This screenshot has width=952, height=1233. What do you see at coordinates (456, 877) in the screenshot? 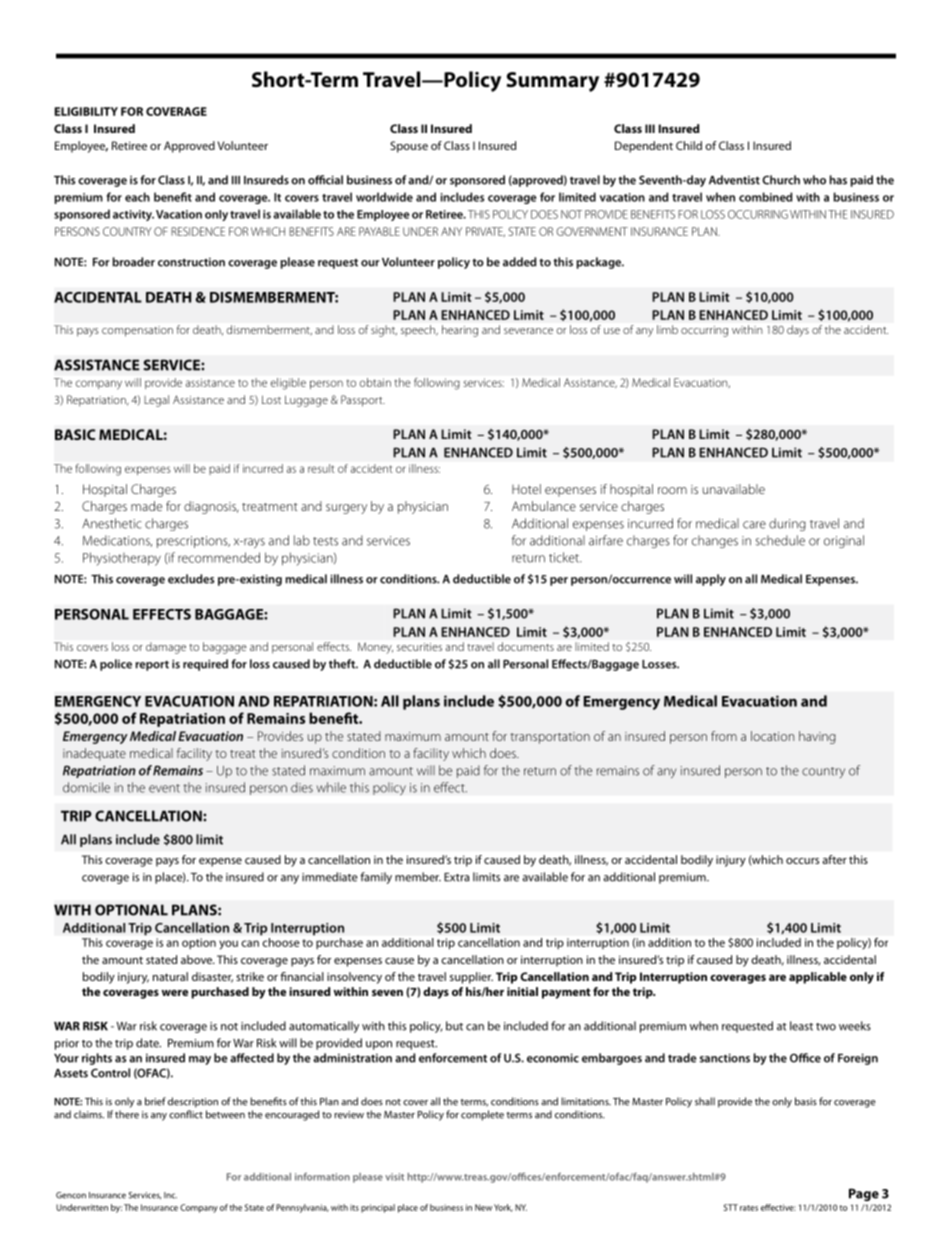
I see `Extra` at bounding box center [456, 877].
